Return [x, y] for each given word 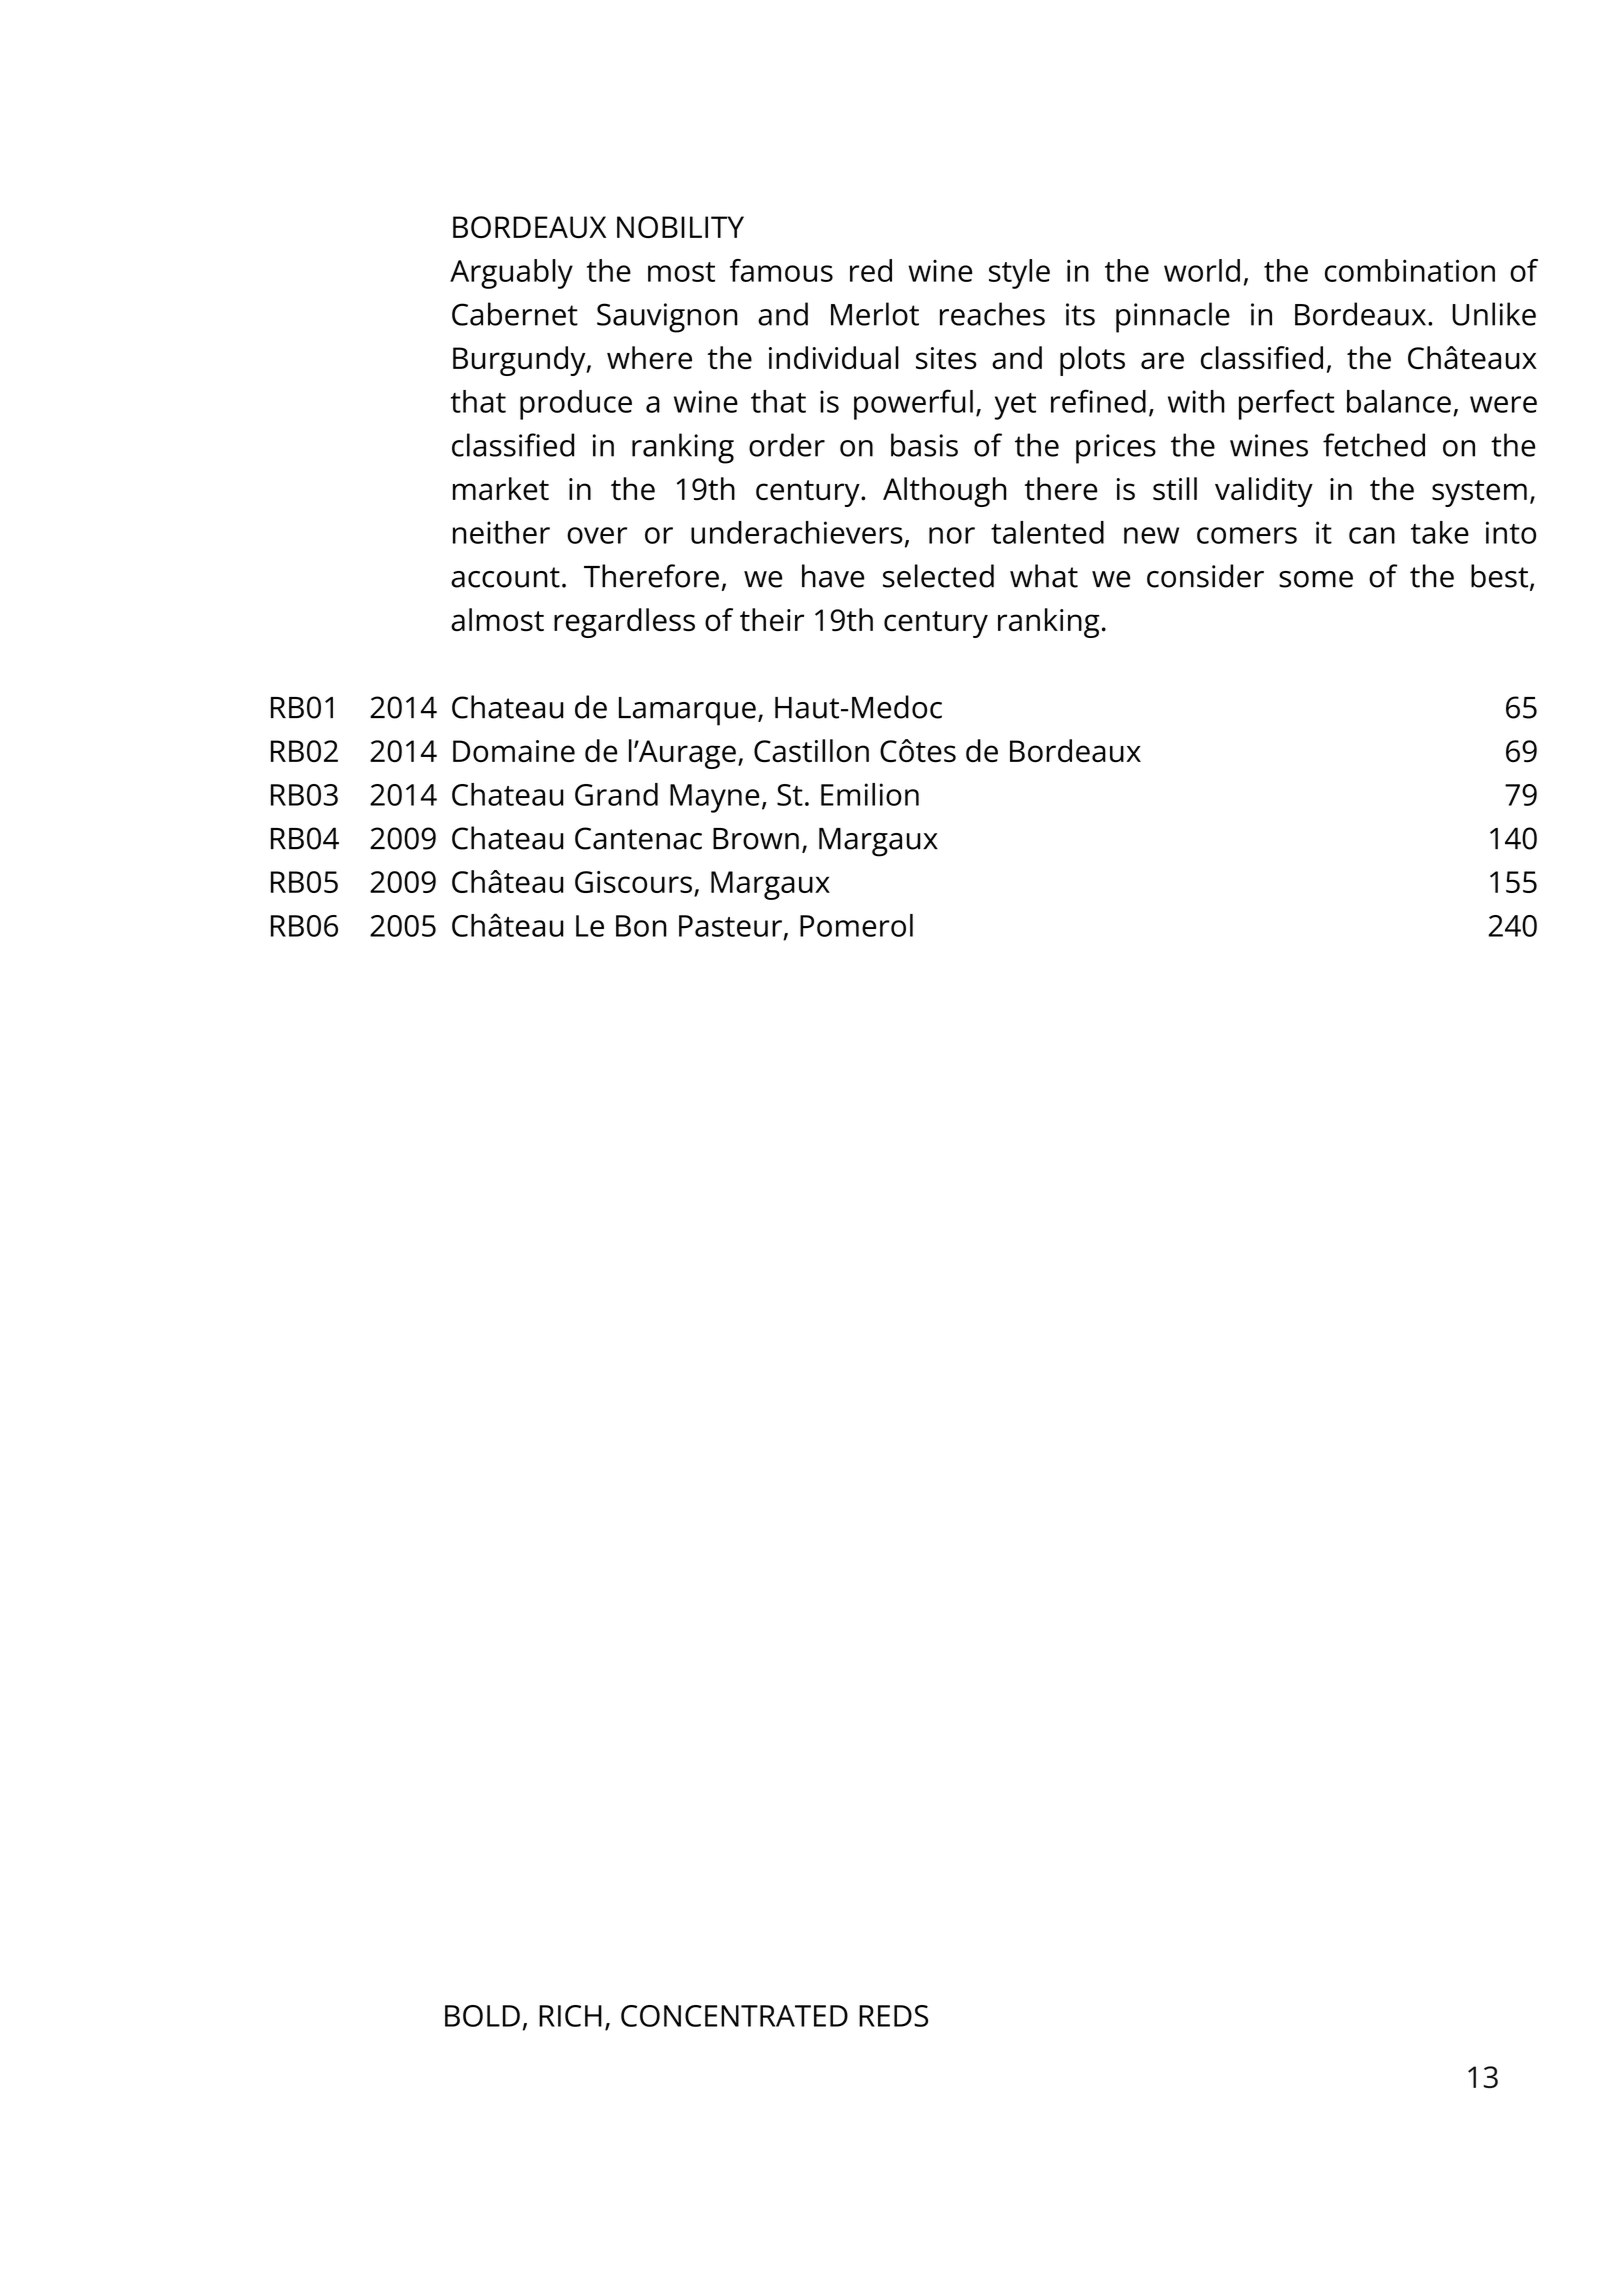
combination [1410, 270]
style [1019, 274]
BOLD [482, 2016]
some [1316, 579]
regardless [624, 623]
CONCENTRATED [734, 2016]
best [1499, 576]
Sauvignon [667, 318]
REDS [893, 2016]
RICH [570, 2016]
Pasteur [730, 926]
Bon [641, 926]
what [1044, 576]
